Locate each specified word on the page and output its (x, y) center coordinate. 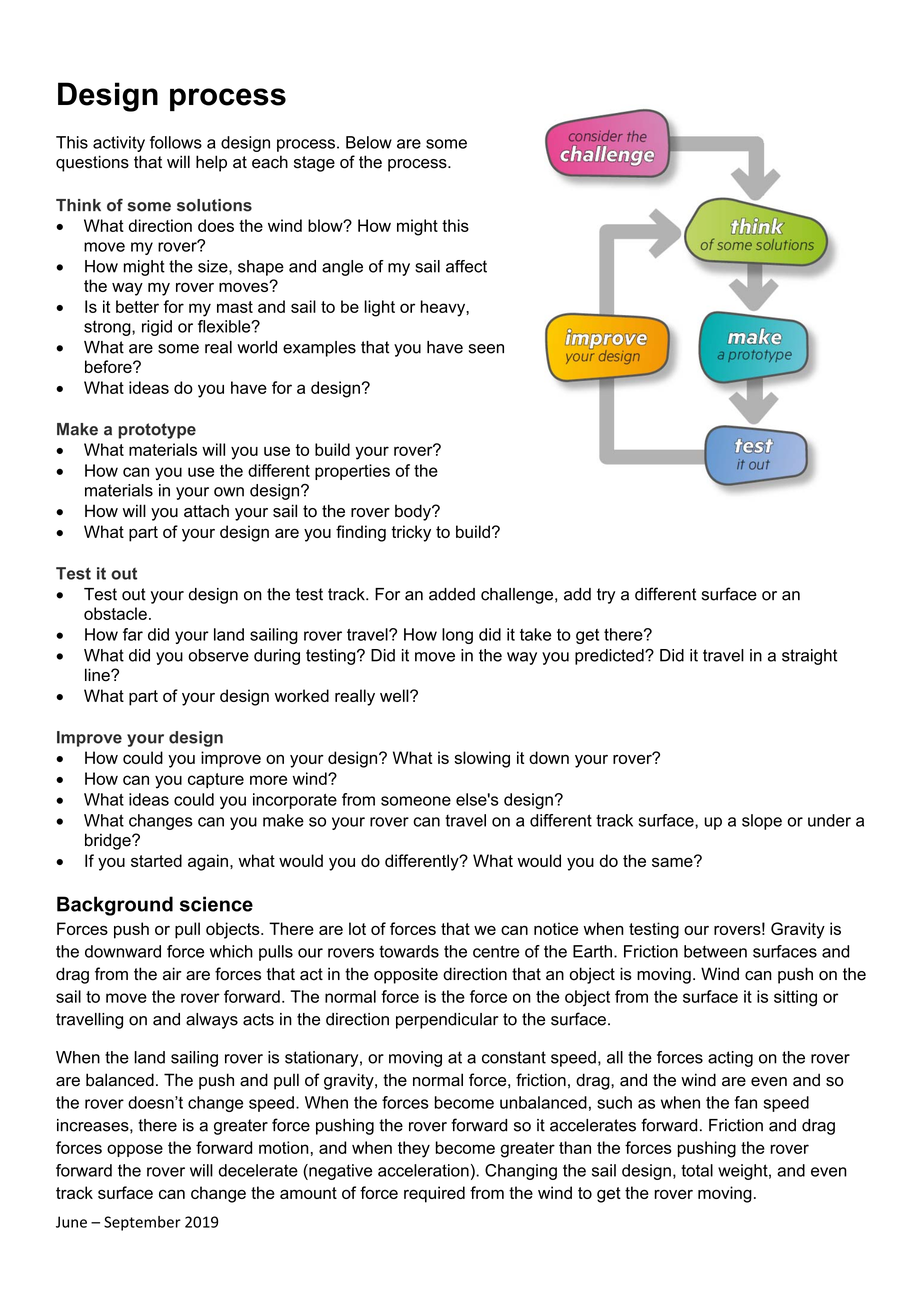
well (395, 695)
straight (809, 657)
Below (369, 142)
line (98, 675)
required (434, 1194)
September (142, 1223)
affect (466, 266)
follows (176, 142)
